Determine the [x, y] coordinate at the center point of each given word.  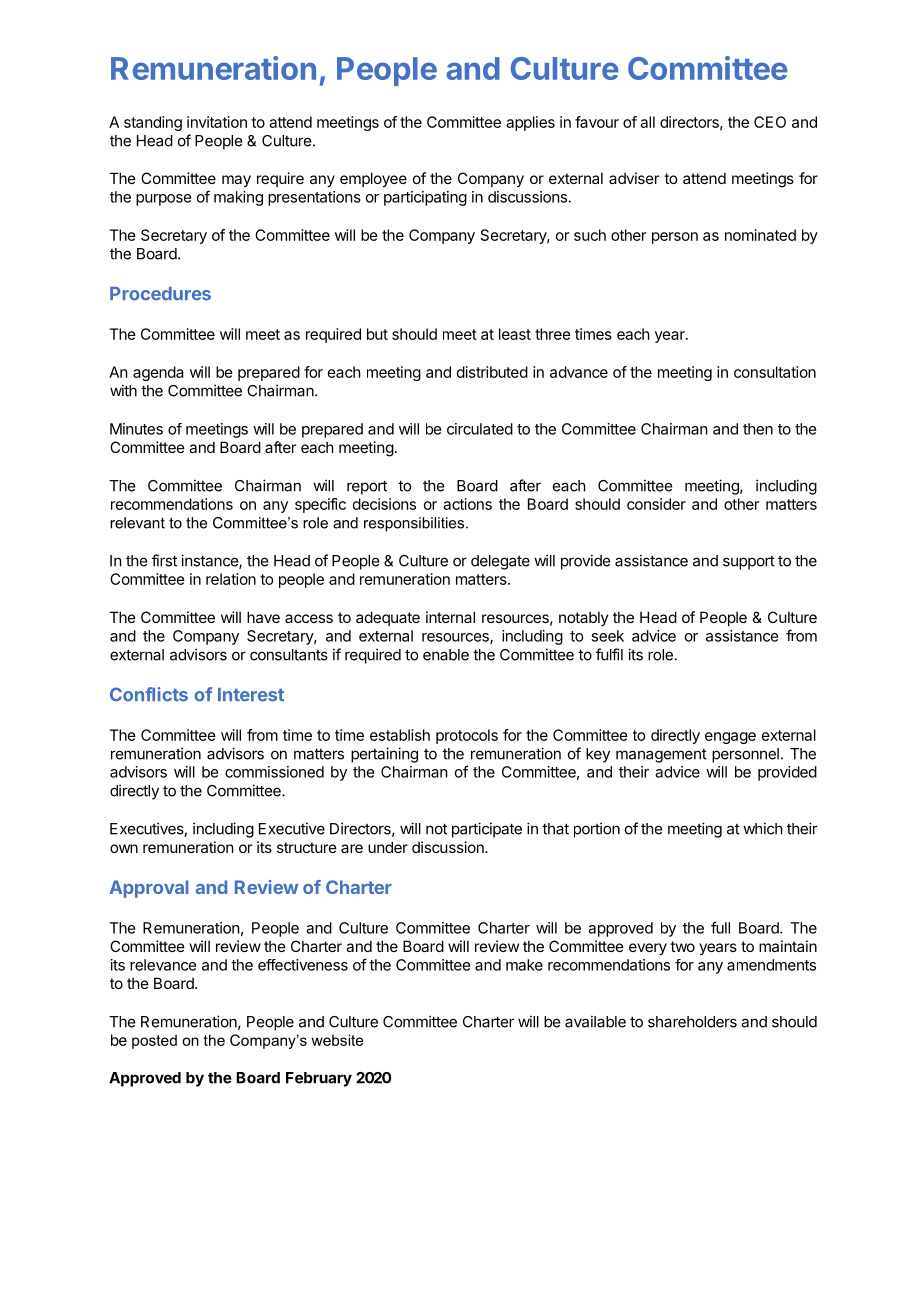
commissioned [274, 772]
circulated [480, 429]
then [758, 429]
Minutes [136, 429]
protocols [467, 736]
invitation [217, 122]
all [647, 122]
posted [154, 1041]
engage [730, 738]
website [337, 1040]
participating [425, 198]
